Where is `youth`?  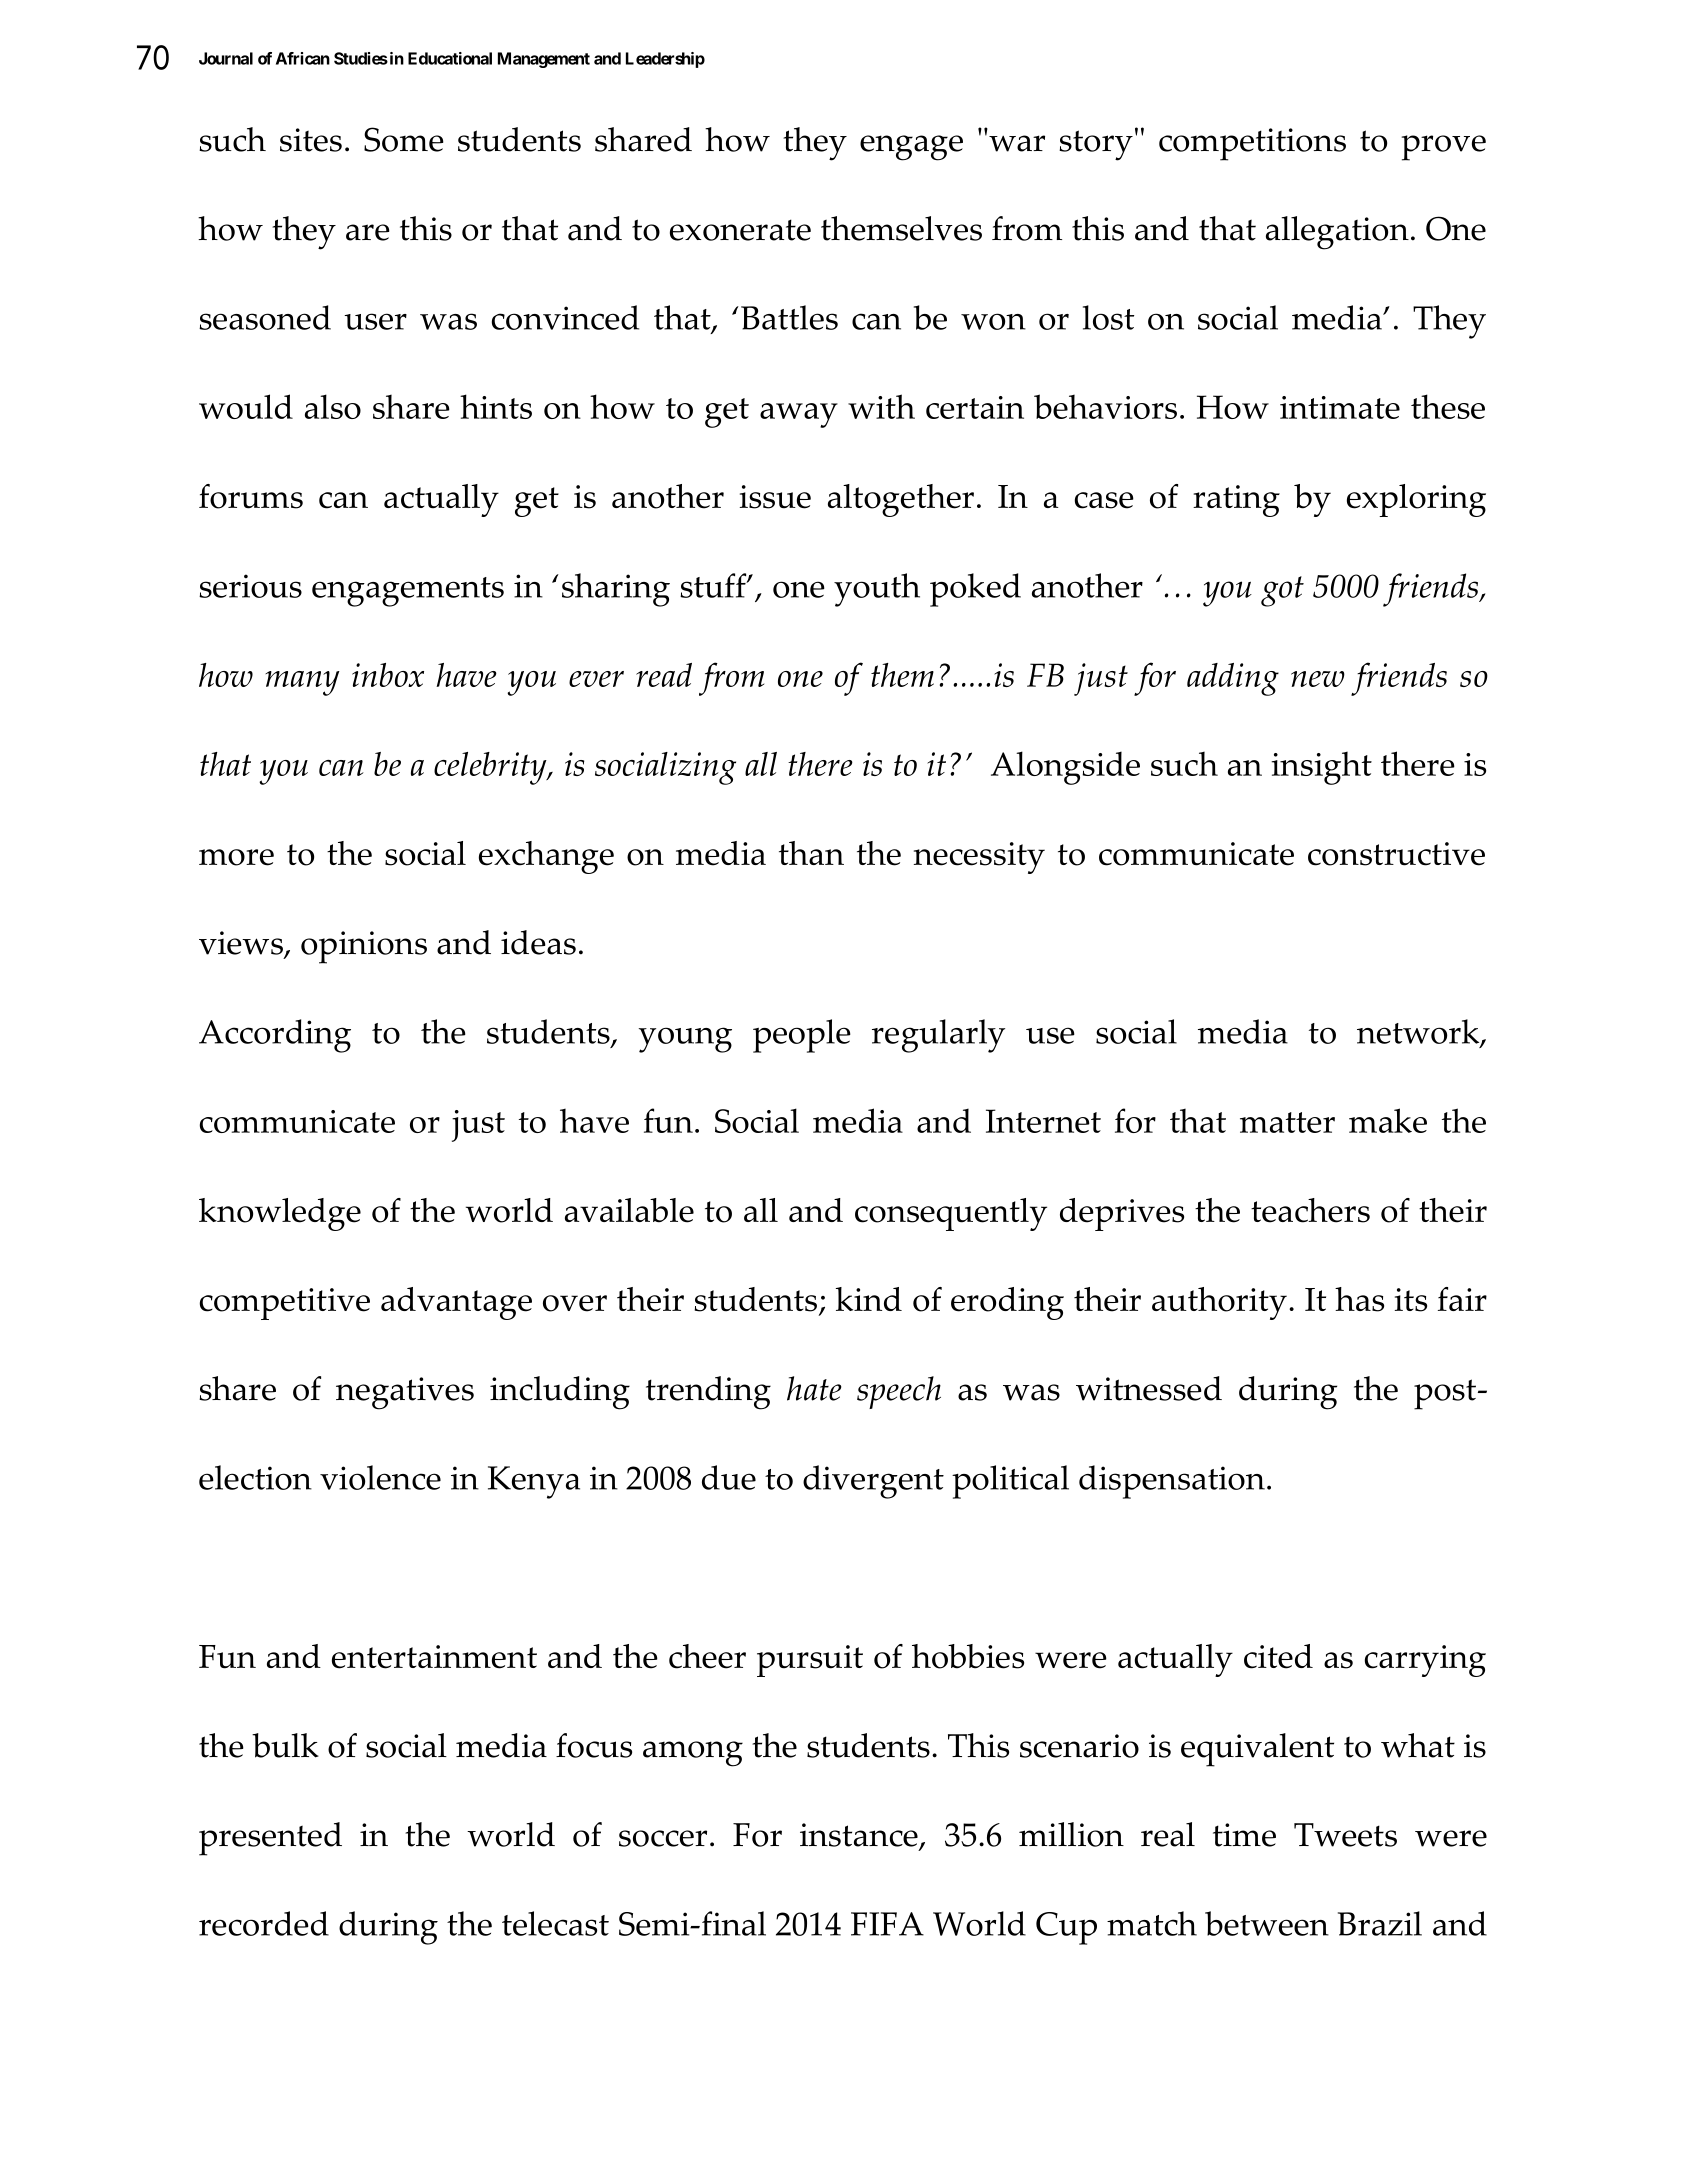
youth is located at coordinates (877, 590).
